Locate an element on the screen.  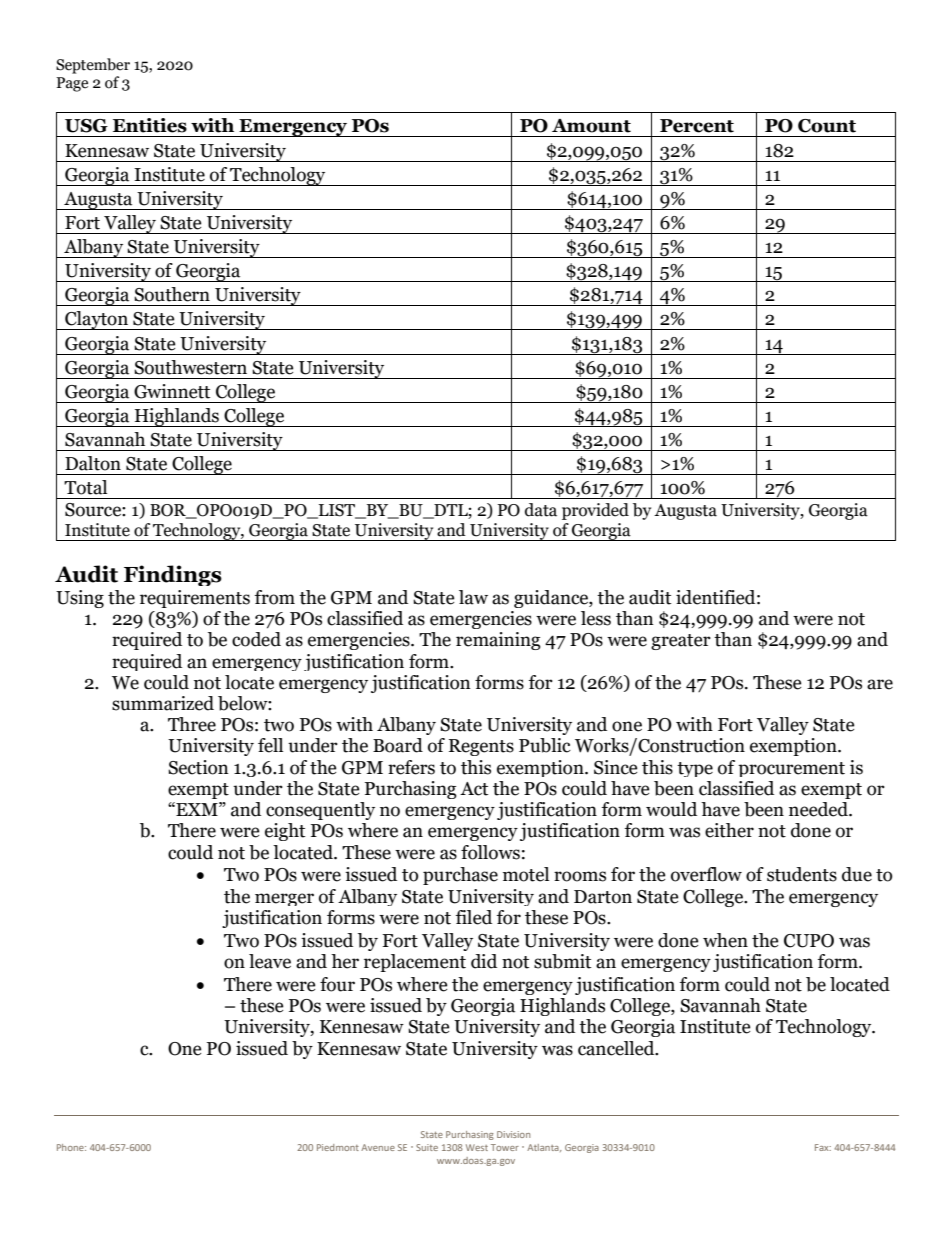
data is located at coordinates (541, 510).
